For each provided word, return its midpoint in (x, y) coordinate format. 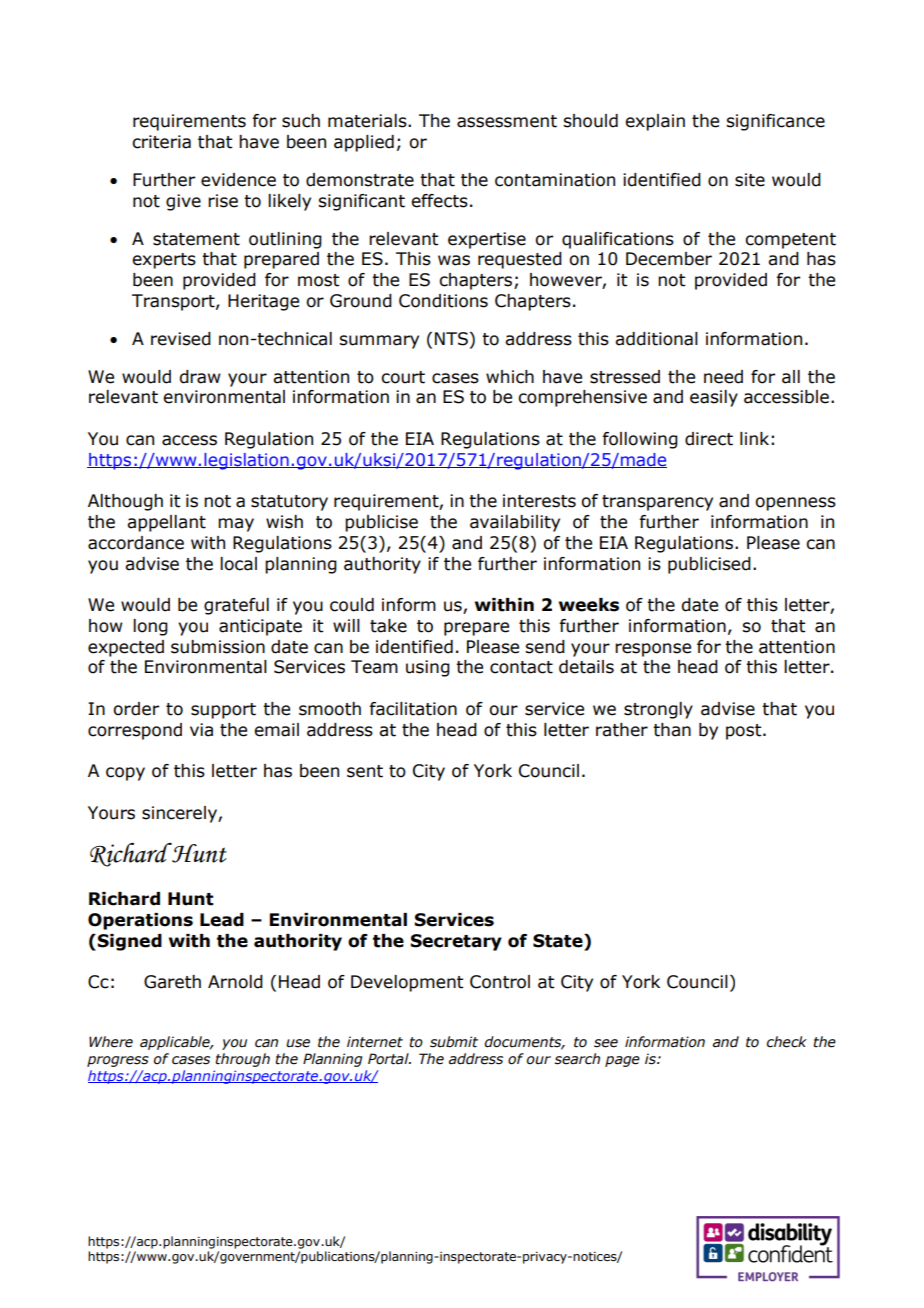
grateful (236, 606)
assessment (507, 121)
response (653, 650)
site (750, 180)
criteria (161, 142)
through (242, 1060)
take (388, 626)
